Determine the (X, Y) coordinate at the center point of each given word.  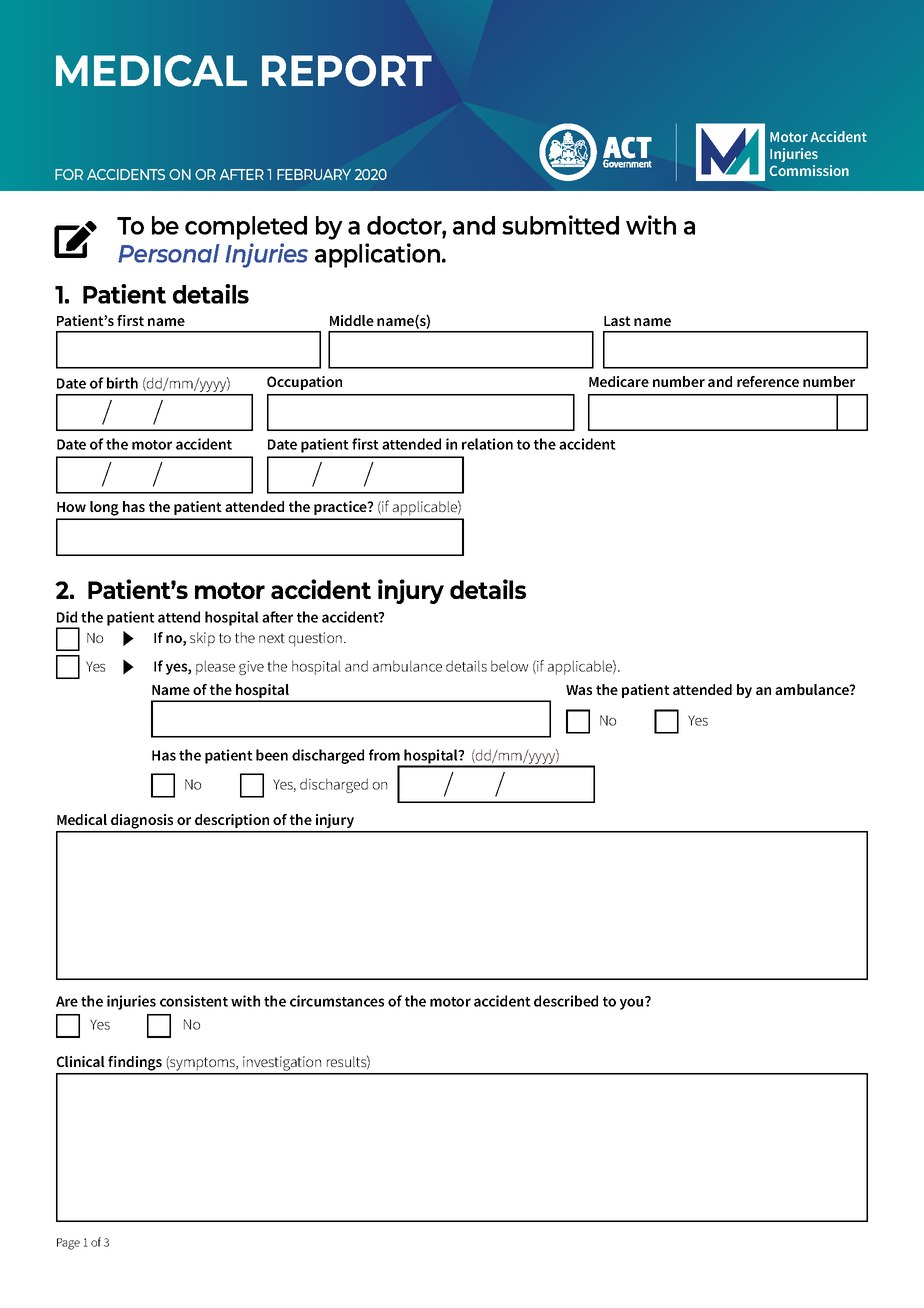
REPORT (347, 71)
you (633, 1003)
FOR (69, 174)
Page (68, 1244)
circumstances (337, 1001)
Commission (809, 170)
